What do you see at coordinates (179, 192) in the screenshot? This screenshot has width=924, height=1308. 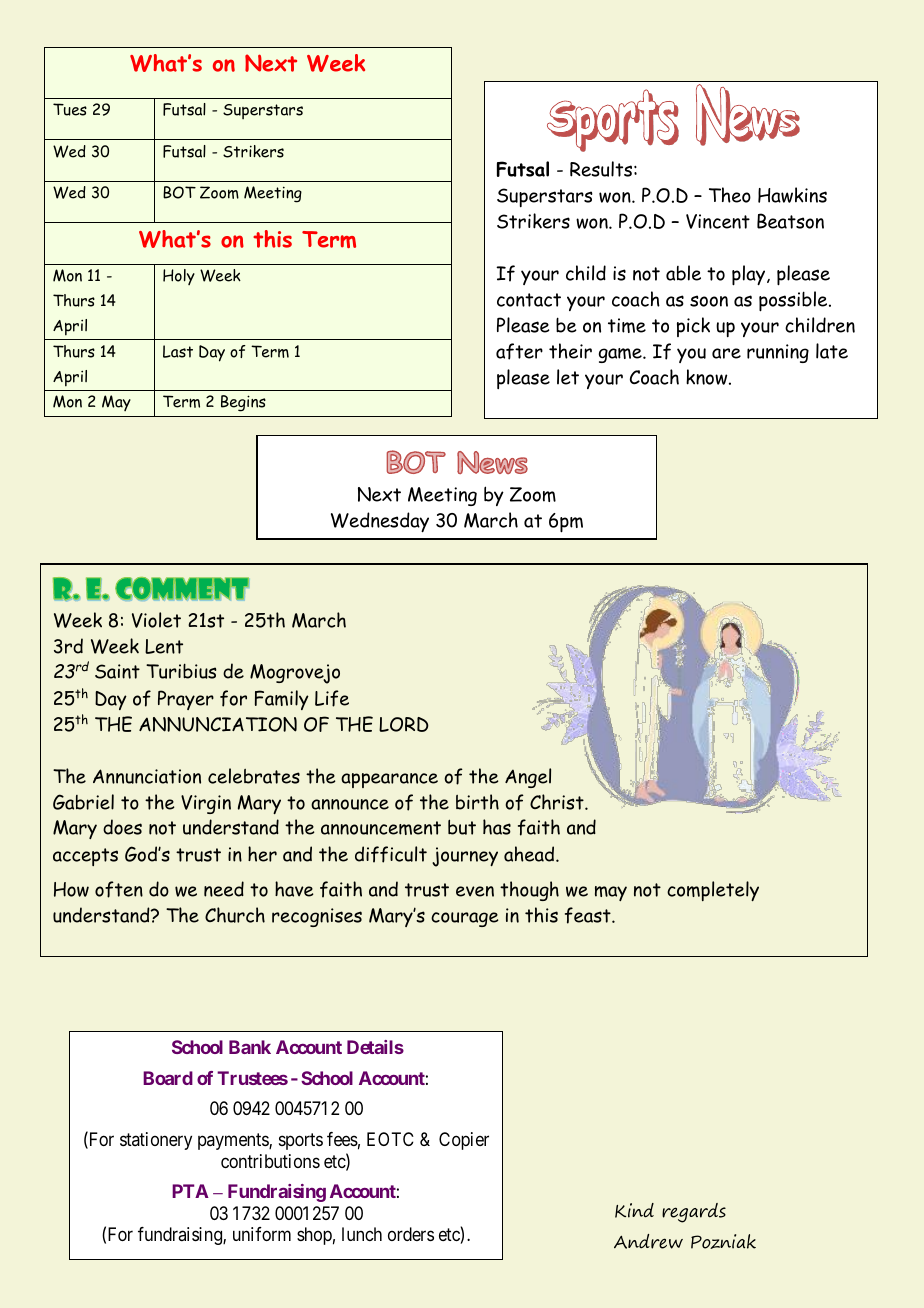 I see `BOT` at bounding box center [179, 192].
